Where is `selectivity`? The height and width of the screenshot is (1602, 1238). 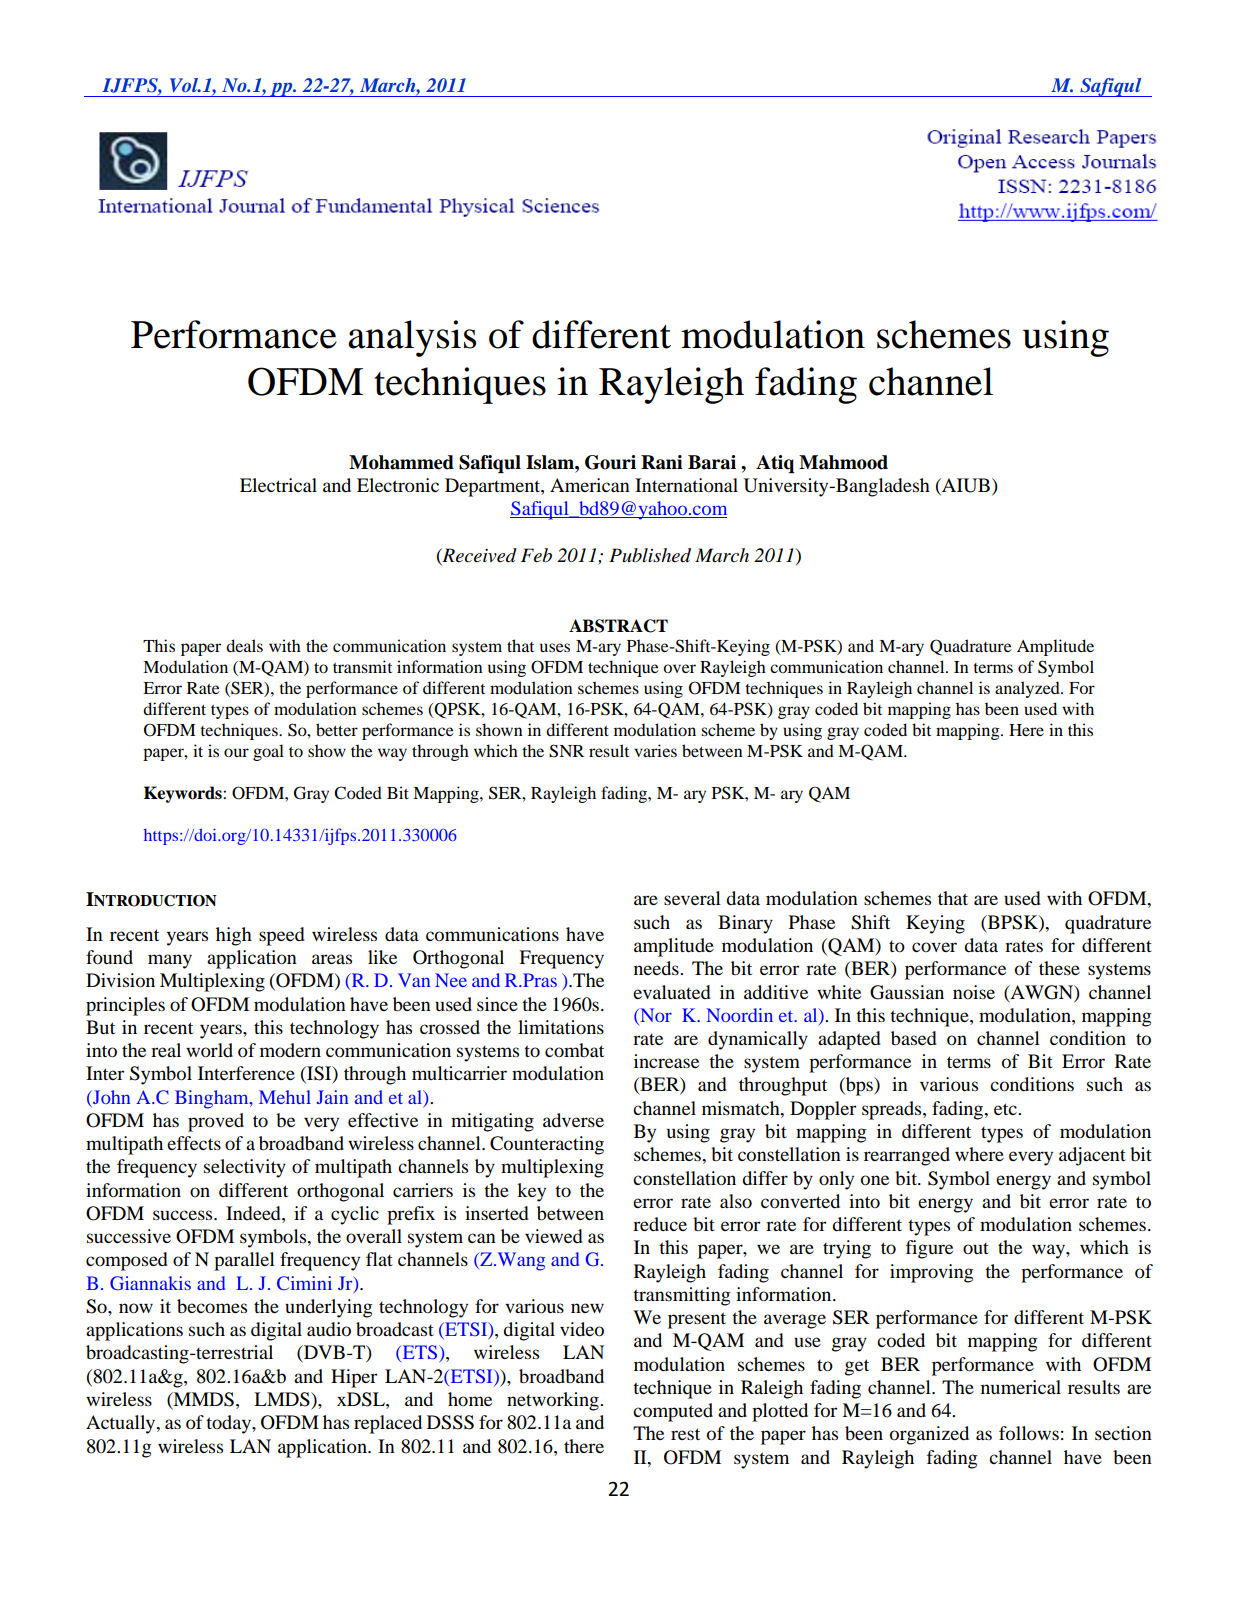 selectivity is located at coordinates (245, 1168).
